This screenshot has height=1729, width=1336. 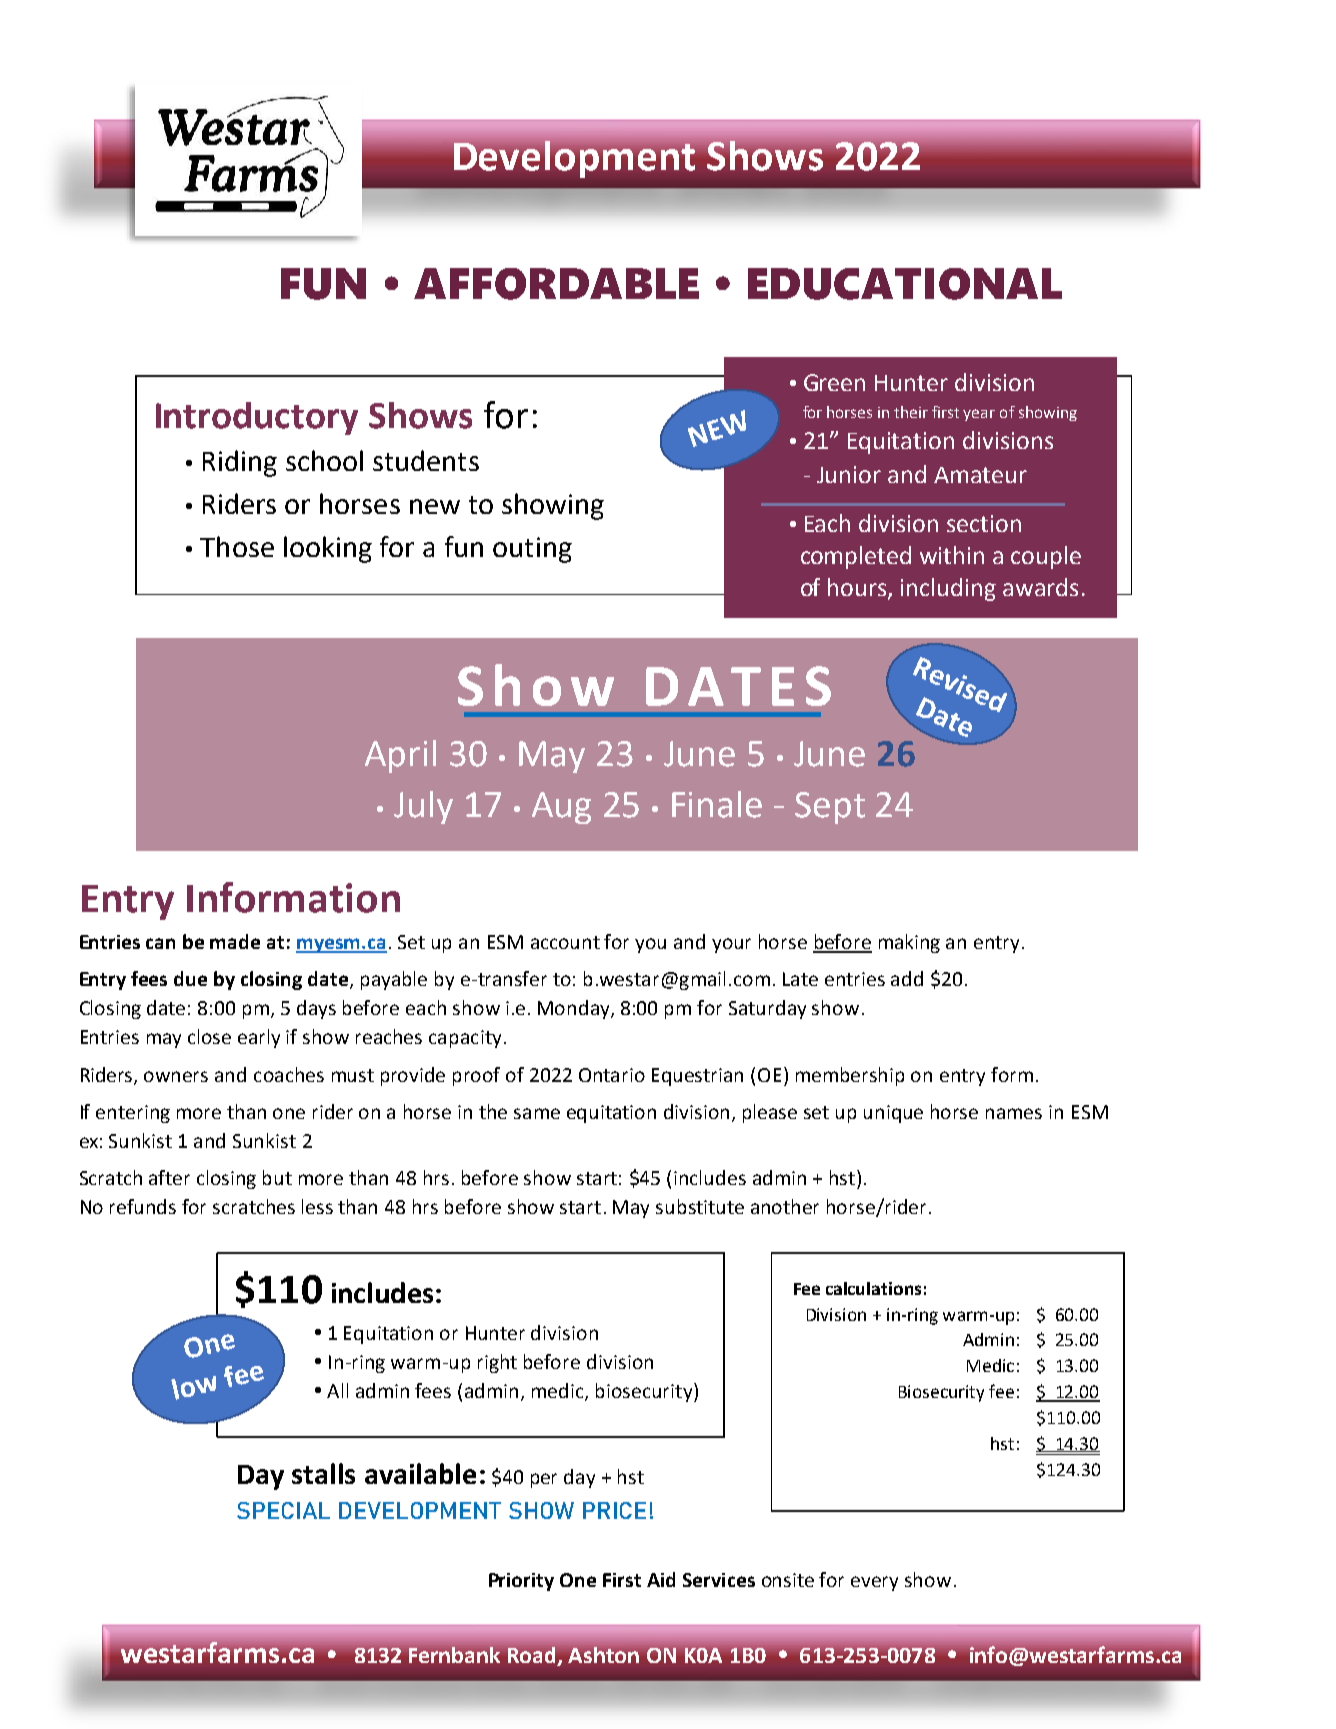 What do you see at coordinates (257, 418) in the screenshot?
I see `Introductory` at bounding box center [257, 418].
